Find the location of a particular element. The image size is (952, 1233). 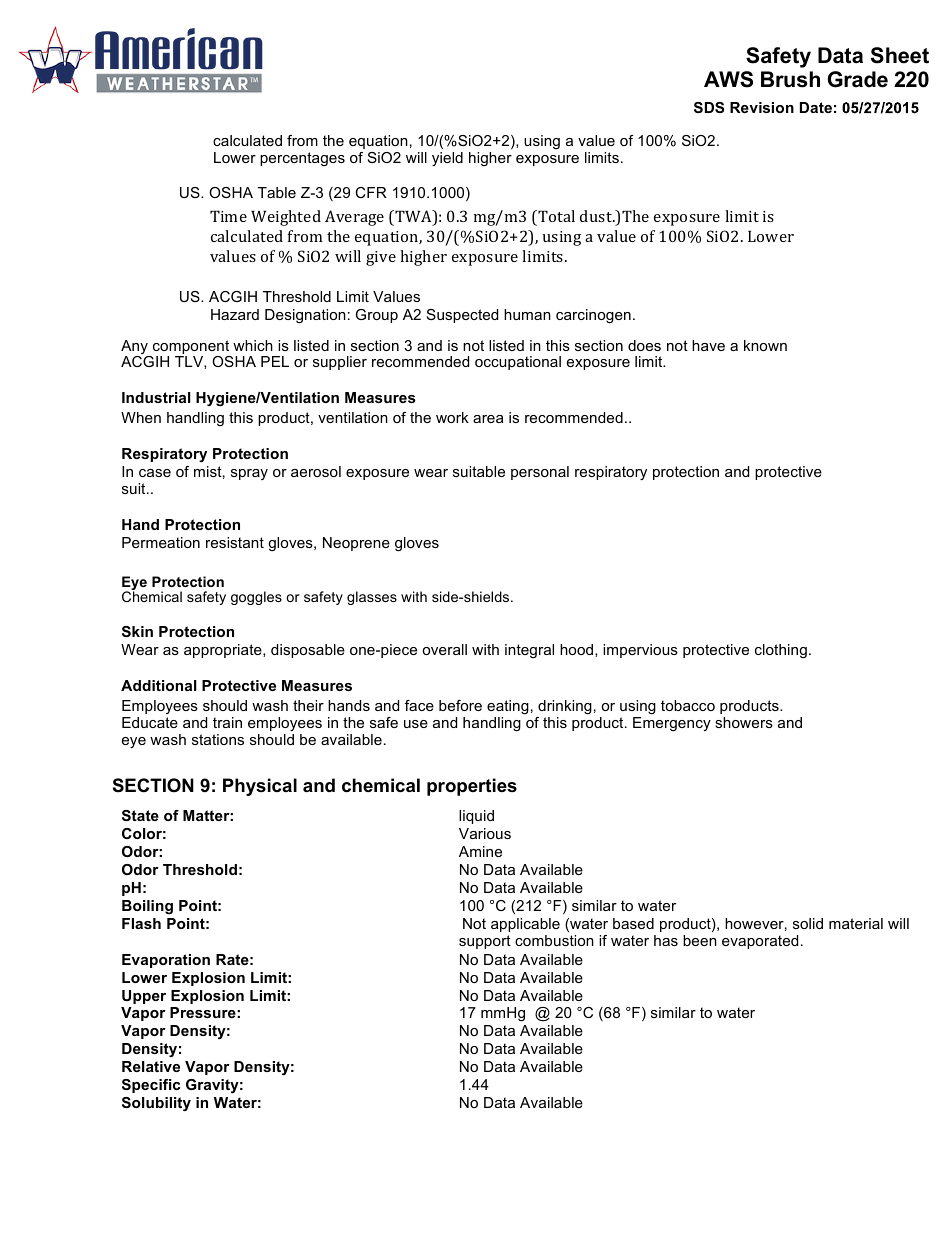

resistant is located at coordinates (235, 542).
